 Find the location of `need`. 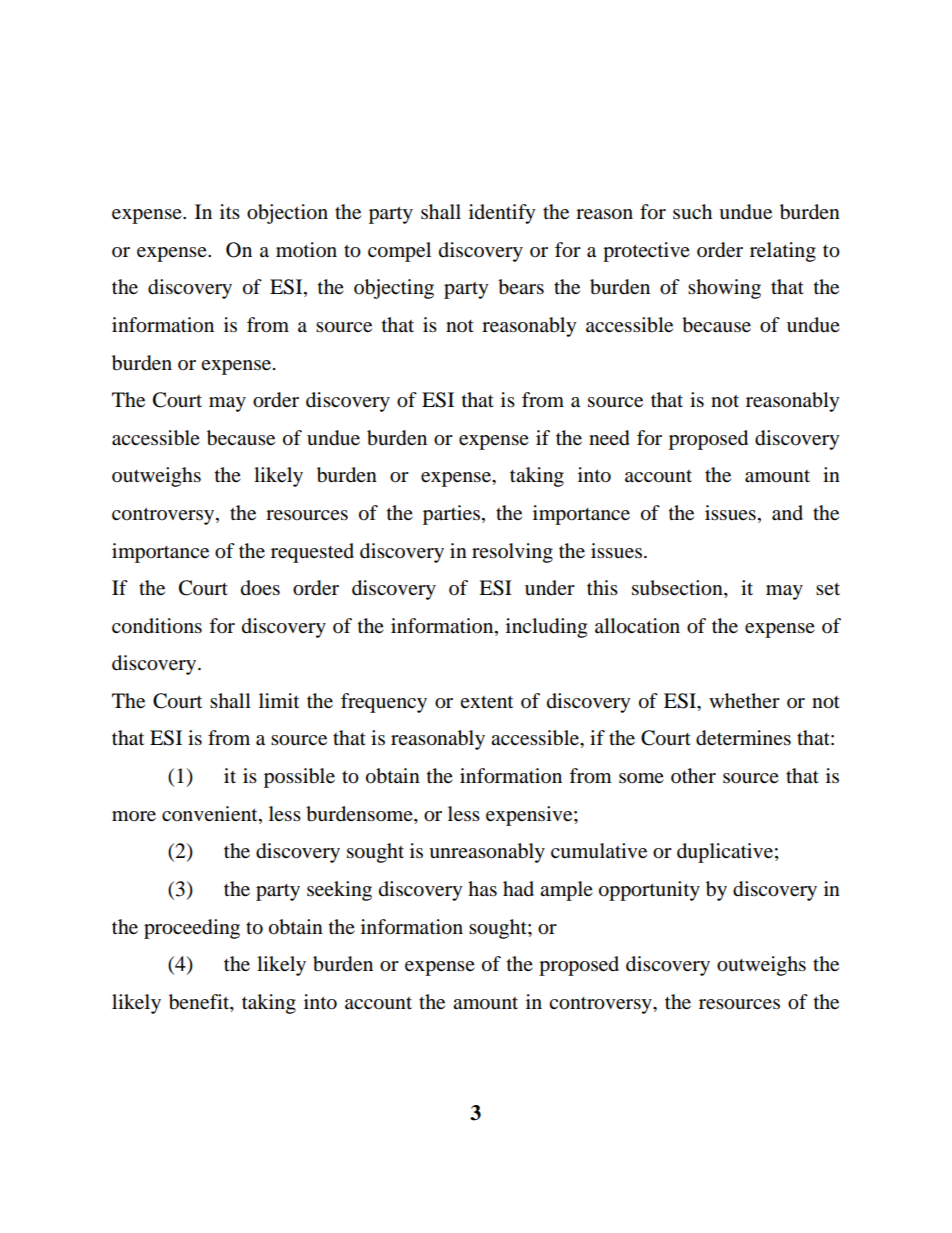

need is located at coordinates (609, 438).
